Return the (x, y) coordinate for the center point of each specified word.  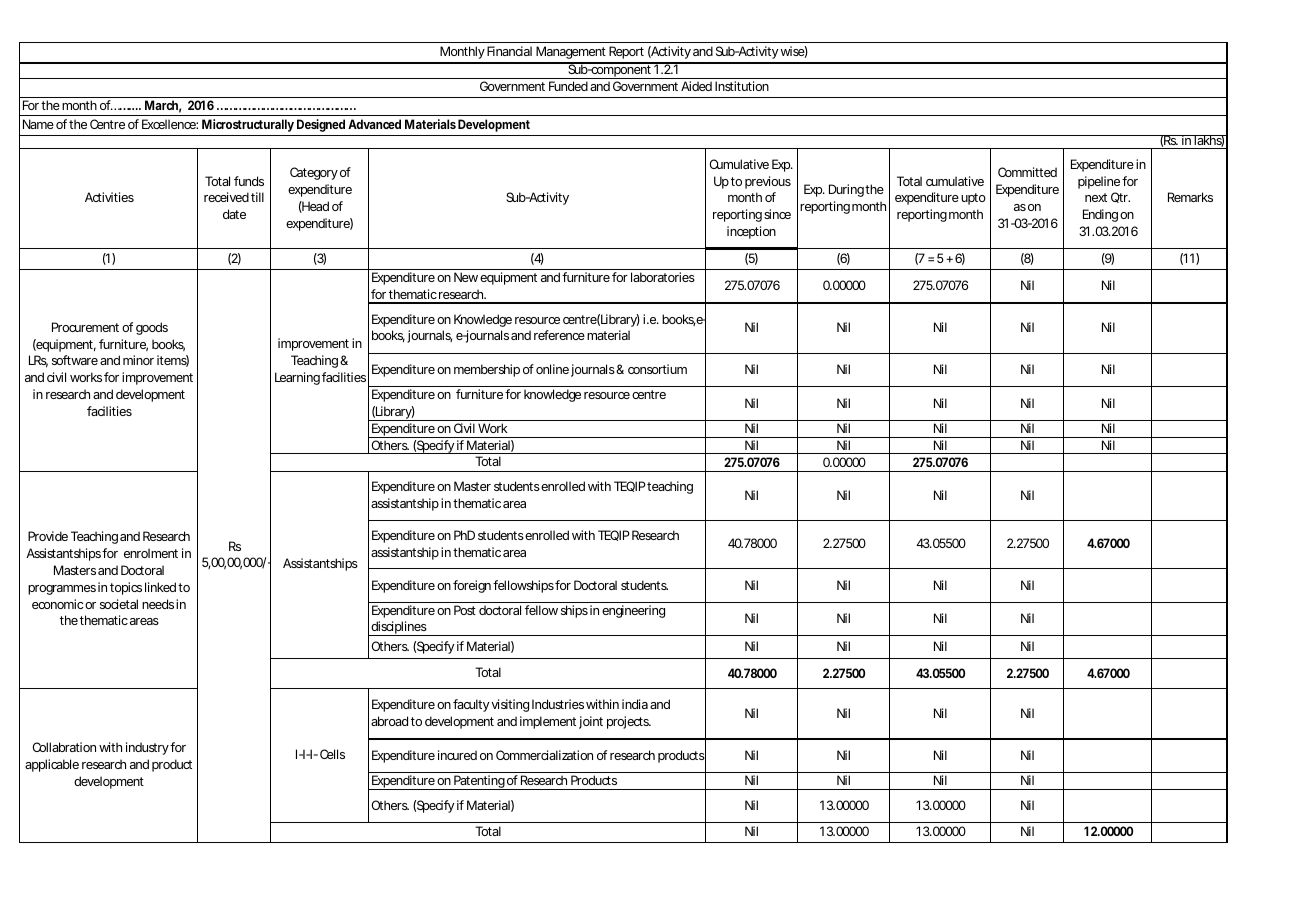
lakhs (1209, 141)
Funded (568, 86)
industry (148, 748)
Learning (297, 378)
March (163, 106)
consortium (657, 369)
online (552, 369)
